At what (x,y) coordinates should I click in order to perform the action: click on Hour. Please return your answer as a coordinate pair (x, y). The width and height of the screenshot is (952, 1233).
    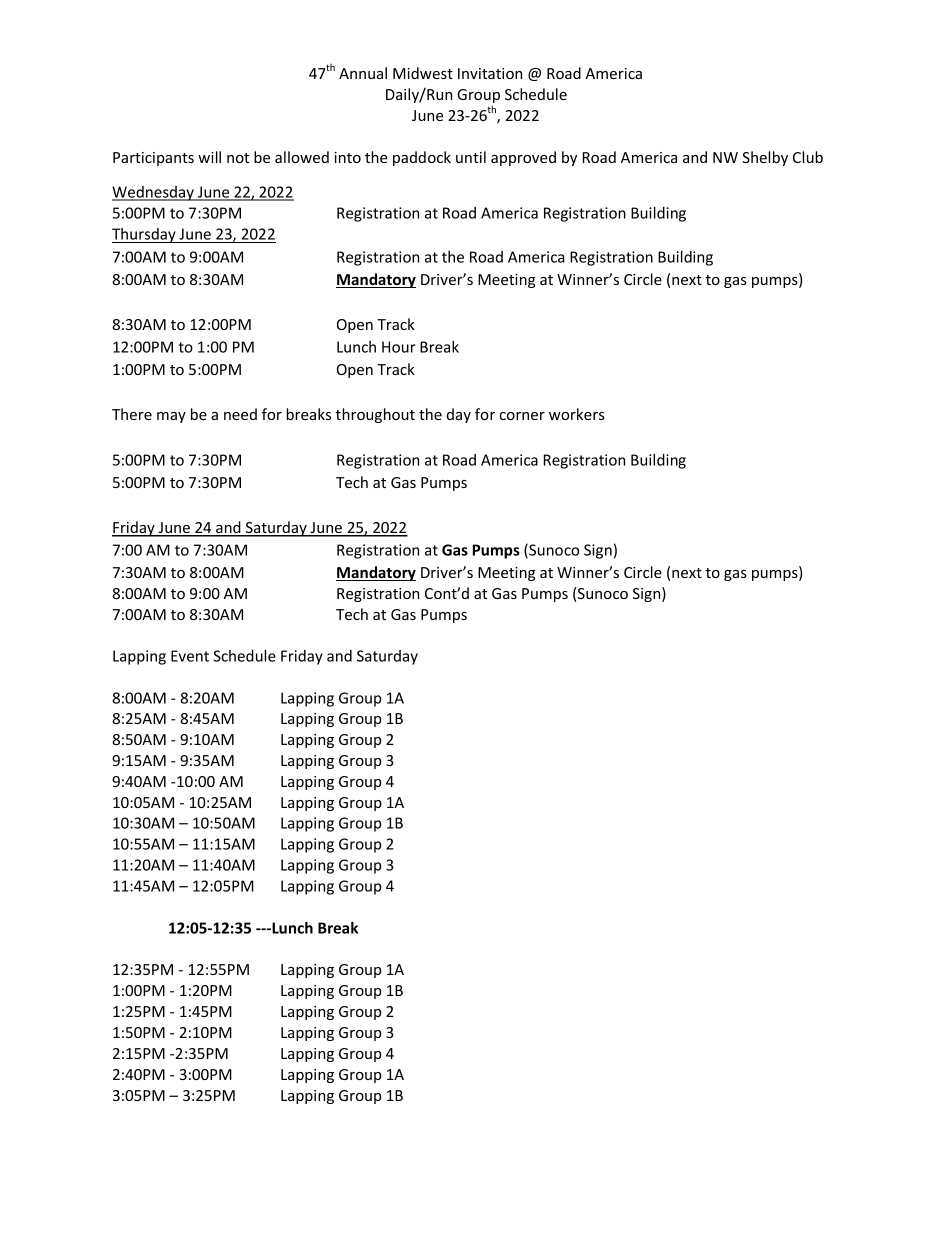
    Looking at the image, I should click on (399, 347).
